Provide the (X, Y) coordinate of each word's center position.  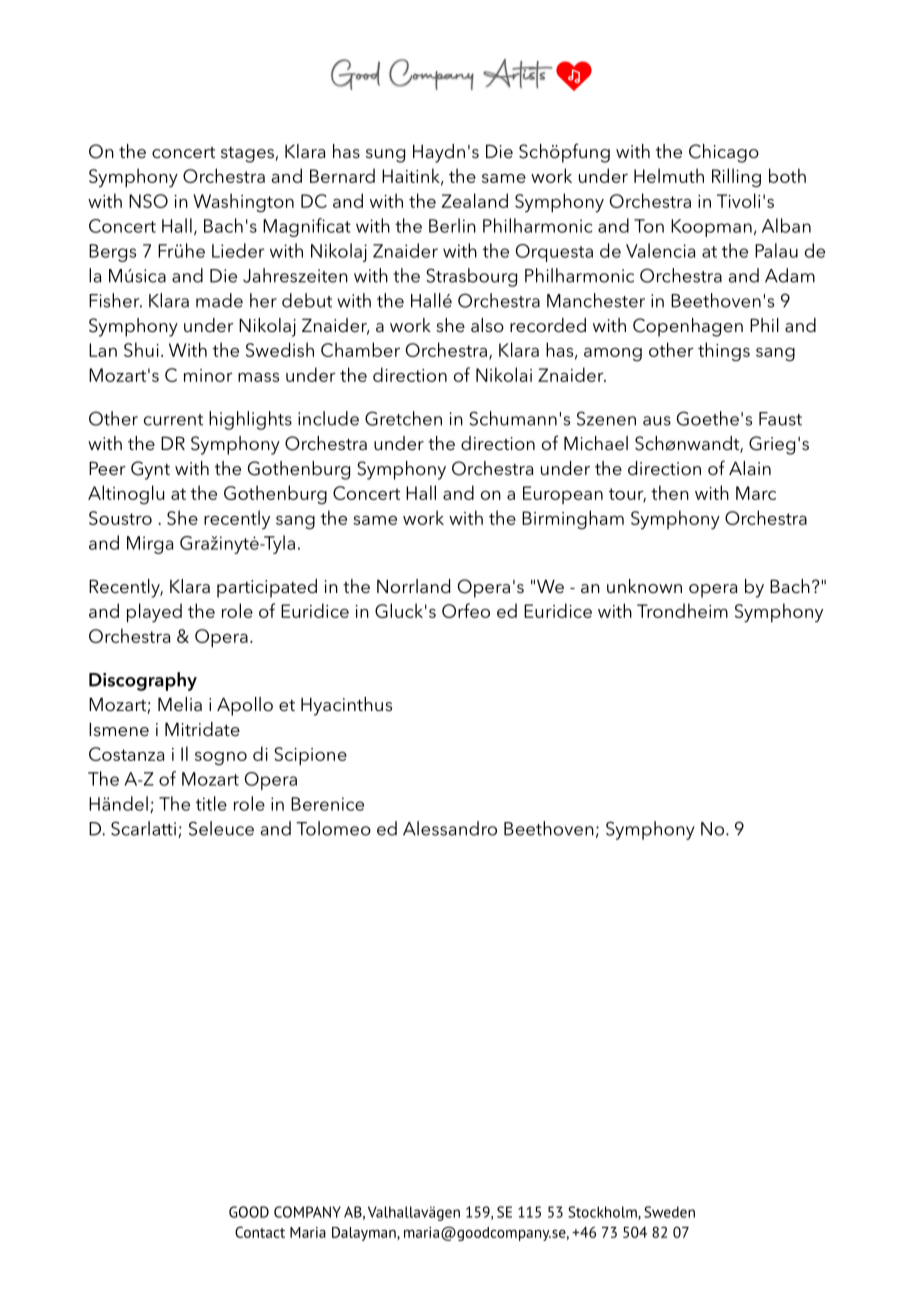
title (211, 803)
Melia (180, 704)
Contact (260, 1232)
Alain (750, 468)
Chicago (724, 153)
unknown (644, 586)
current (173, 420)
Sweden (669, 1212)
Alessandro (450, 828)
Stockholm (603, 1213)
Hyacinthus (346, 706)
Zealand (475, 200)
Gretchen (403, 418)
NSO (148, 201)
